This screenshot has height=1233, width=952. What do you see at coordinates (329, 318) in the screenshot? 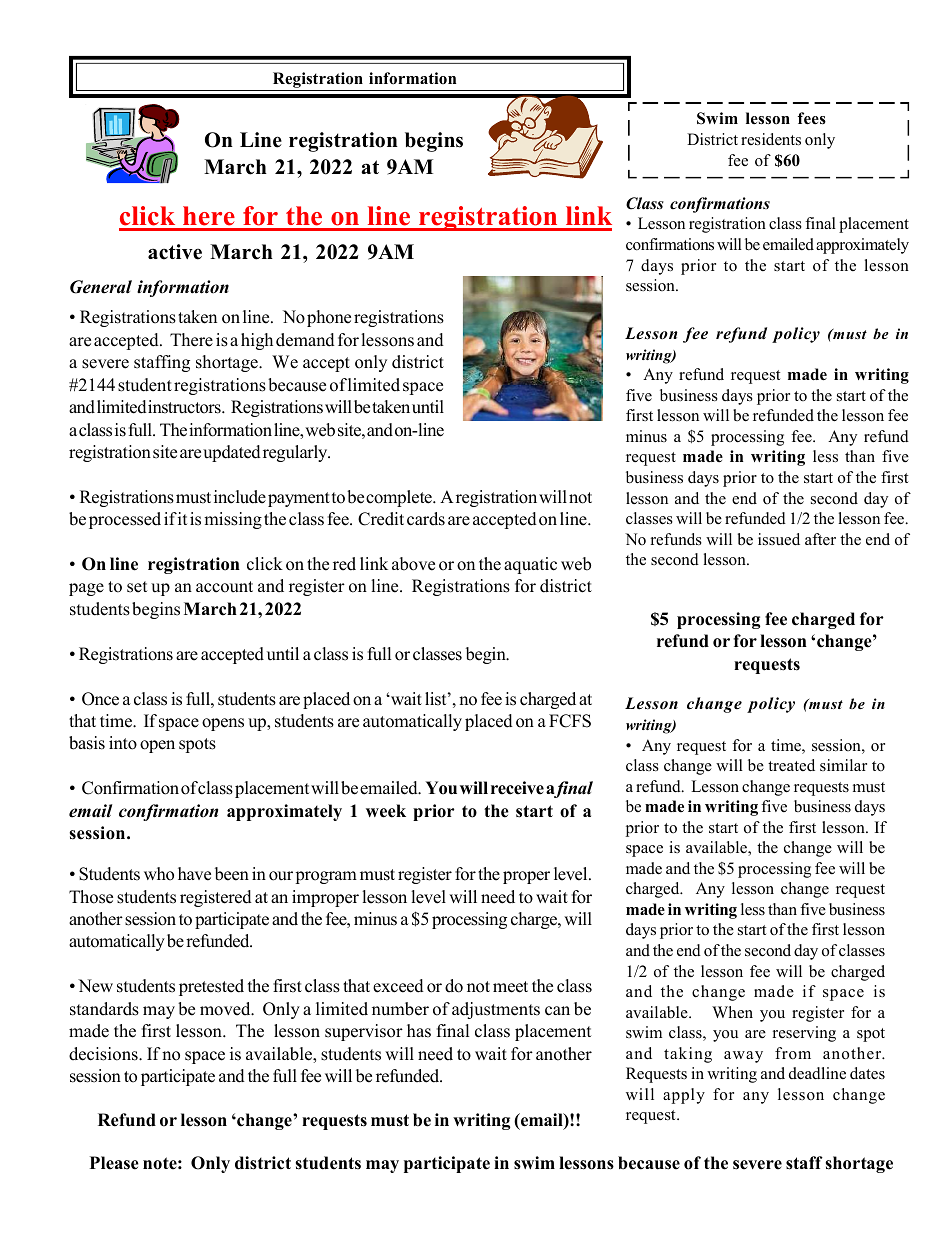
I see `phone` at bounding box center [329, 318].
